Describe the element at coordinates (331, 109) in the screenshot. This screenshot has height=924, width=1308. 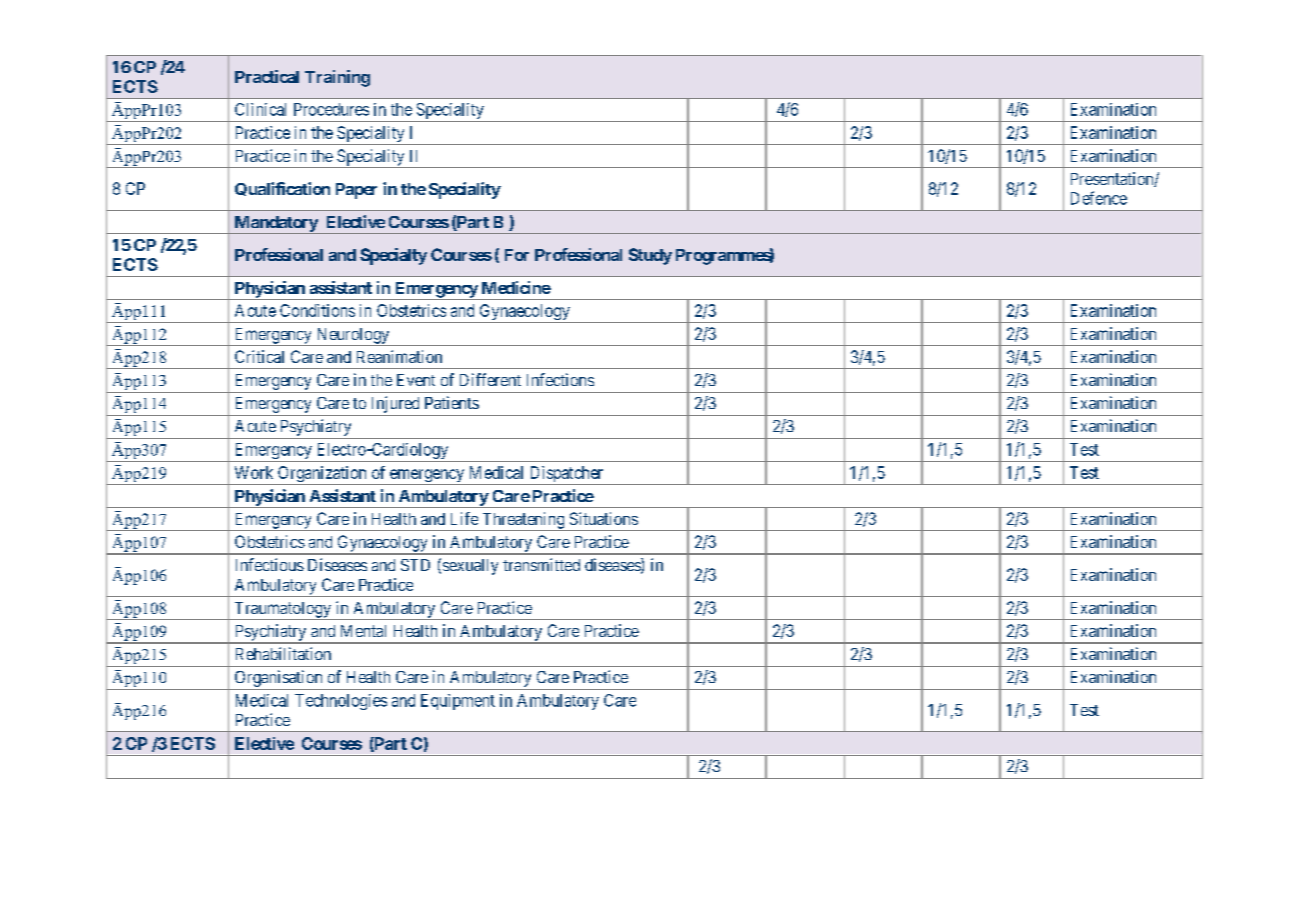
I see `Procedures` at that location.
